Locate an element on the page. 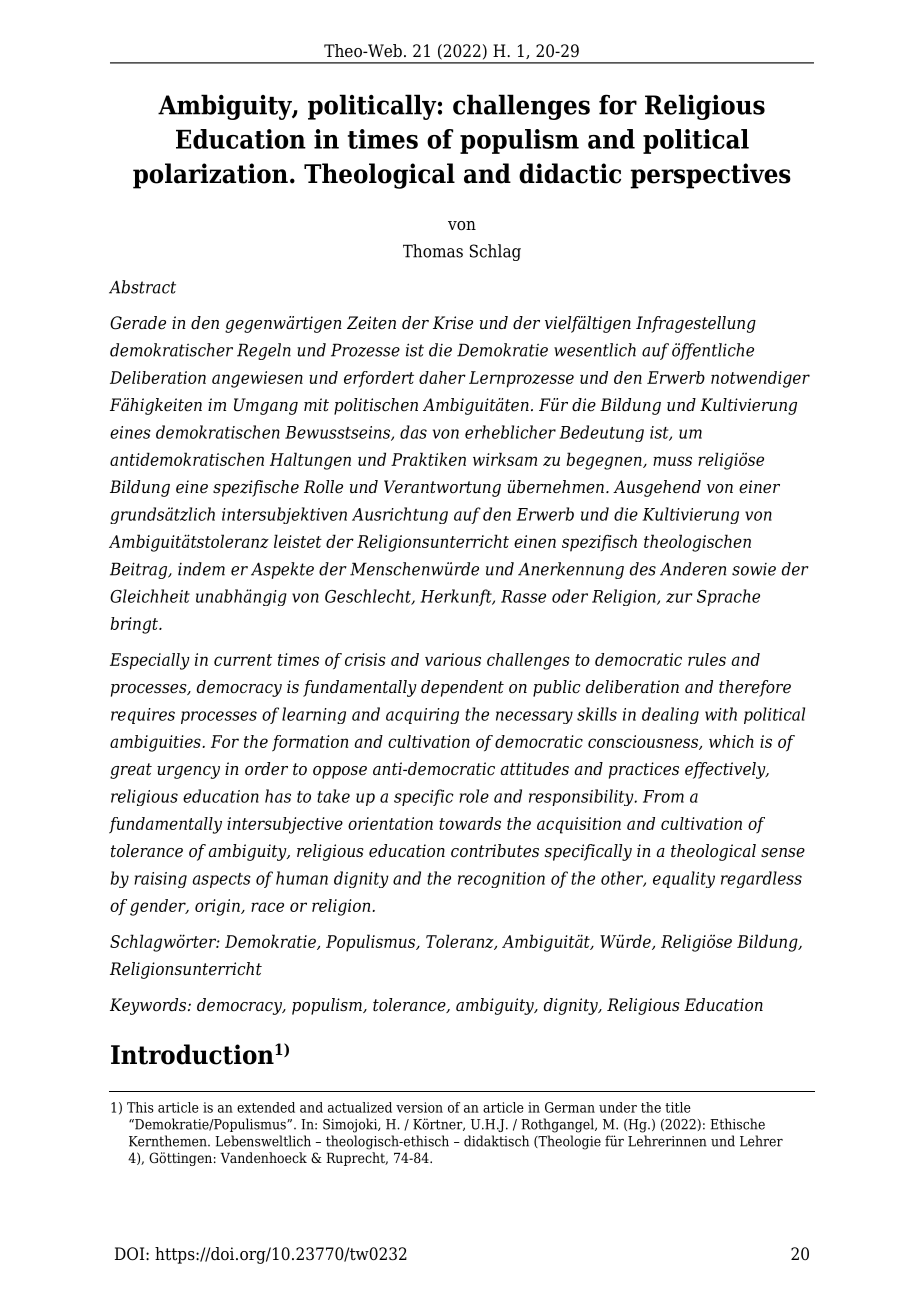 The width and height of the page is (924, 1308). urgency is located at coordinates (188, 772).
